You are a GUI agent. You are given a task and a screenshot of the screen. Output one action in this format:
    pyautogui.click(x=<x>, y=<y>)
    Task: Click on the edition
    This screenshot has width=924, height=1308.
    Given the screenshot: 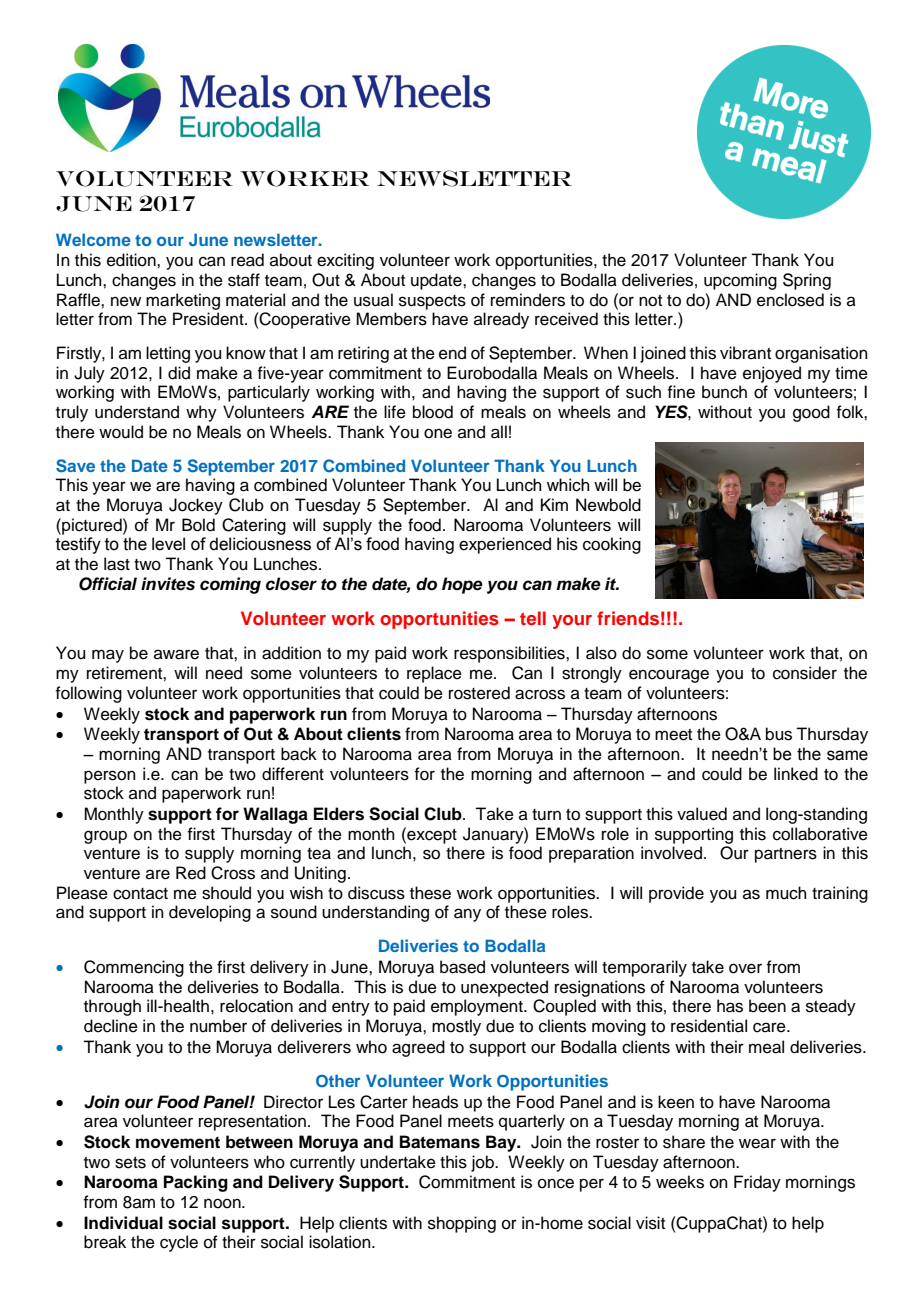 What is the action you would take?
    pyautogui.click(x=132, y=260)
